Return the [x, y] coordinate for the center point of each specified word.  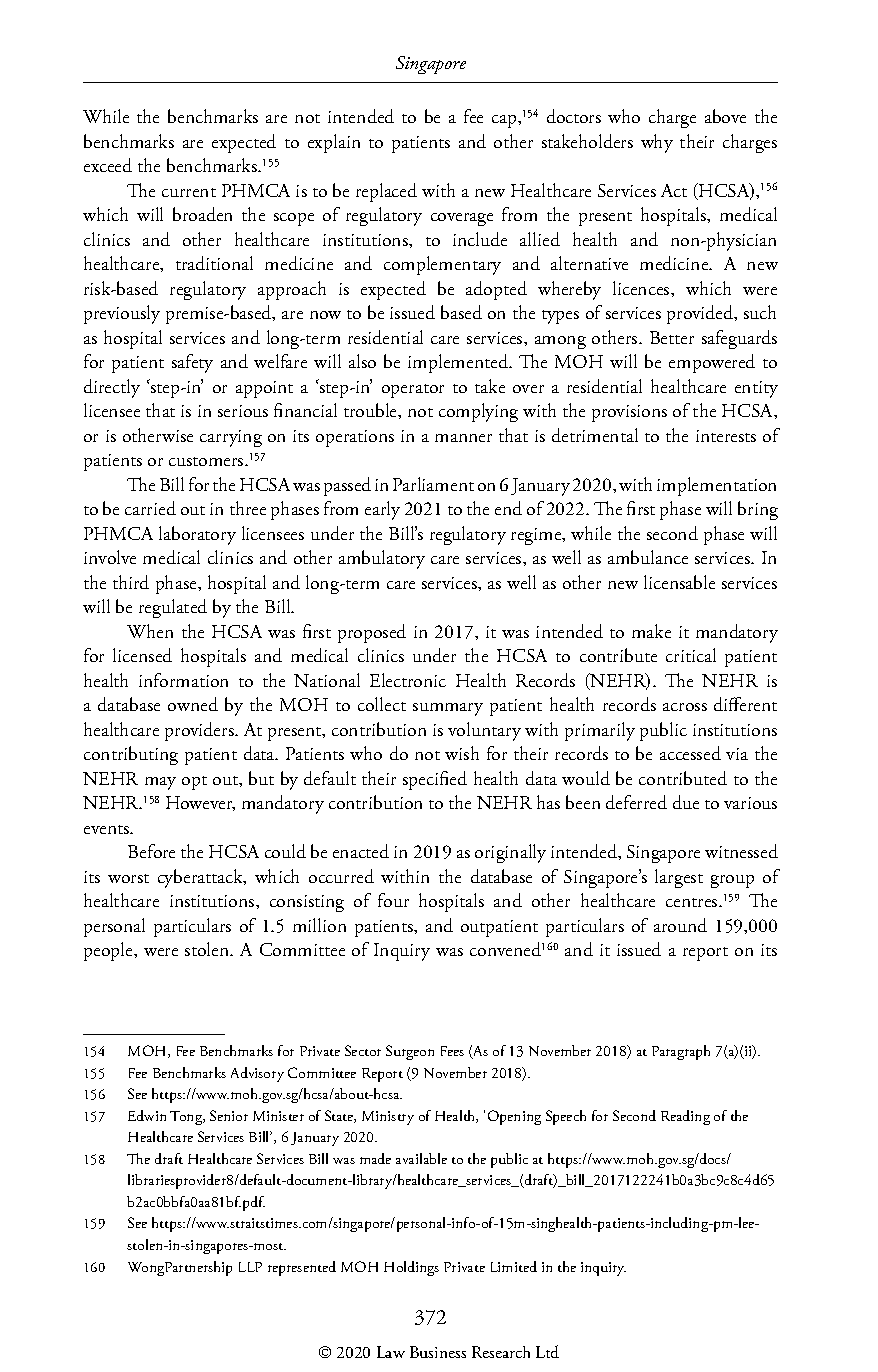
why [657, 143]
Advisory [257, 1074]
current [189, 192]
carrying [231, 438]
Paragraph [681, 1052]
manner [463, 438]
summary [448, 709]
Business [438, 1352]
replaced [386, 192]
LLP [250, 1267]
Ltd [547, 1351]
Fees [452, 1051]
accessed [690, 753]
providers [200, 731]
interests [726, 436]
